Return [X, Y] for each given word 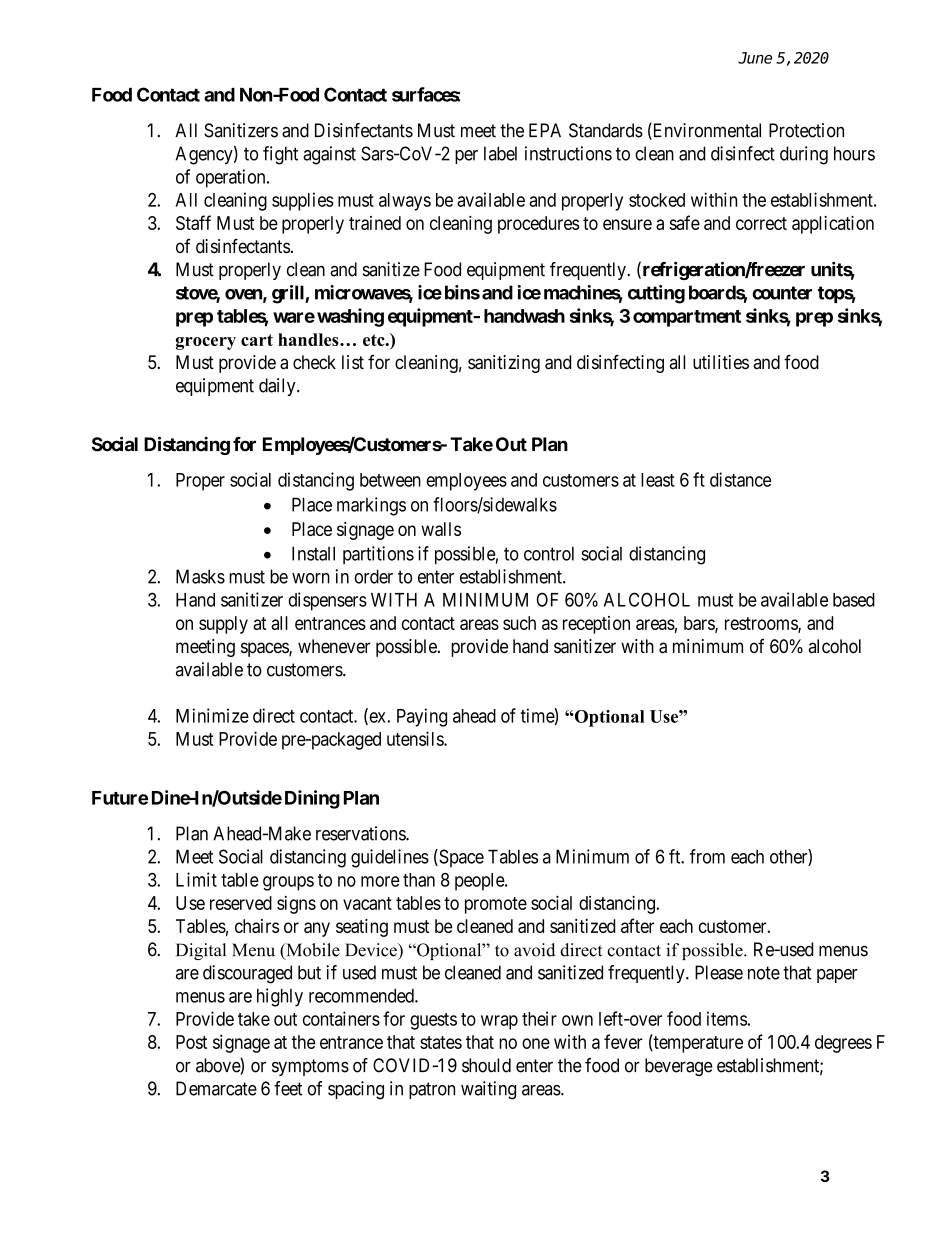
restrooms [762, 624]
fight [280, 155]
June [755, 58]
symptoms [310, 1067]
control [549, 553]
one [536, 1043]
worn [311, 578]
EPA [545, 130]
